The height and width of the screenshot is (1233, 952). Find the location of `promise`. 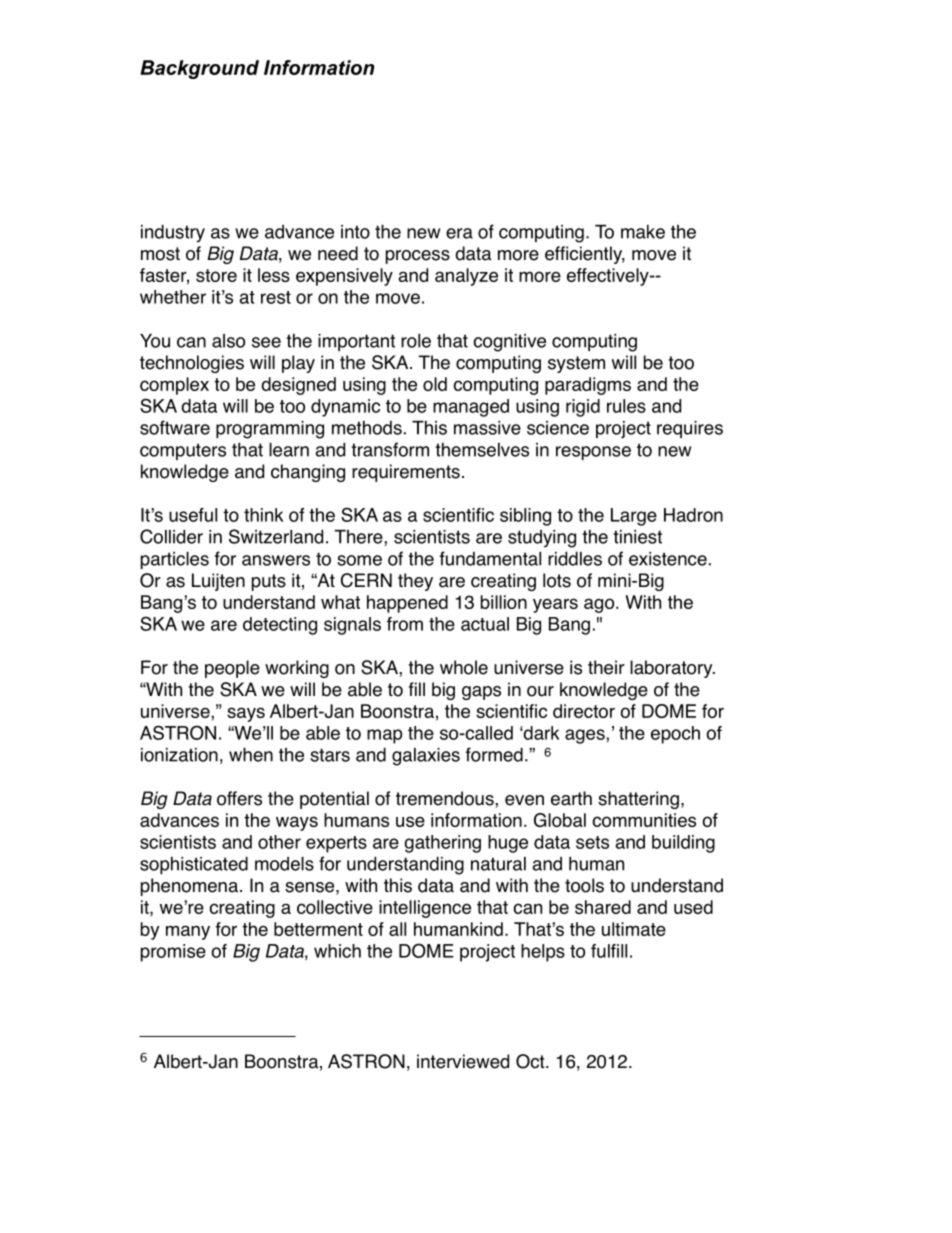

promise is located at coordinates (173, 953).
